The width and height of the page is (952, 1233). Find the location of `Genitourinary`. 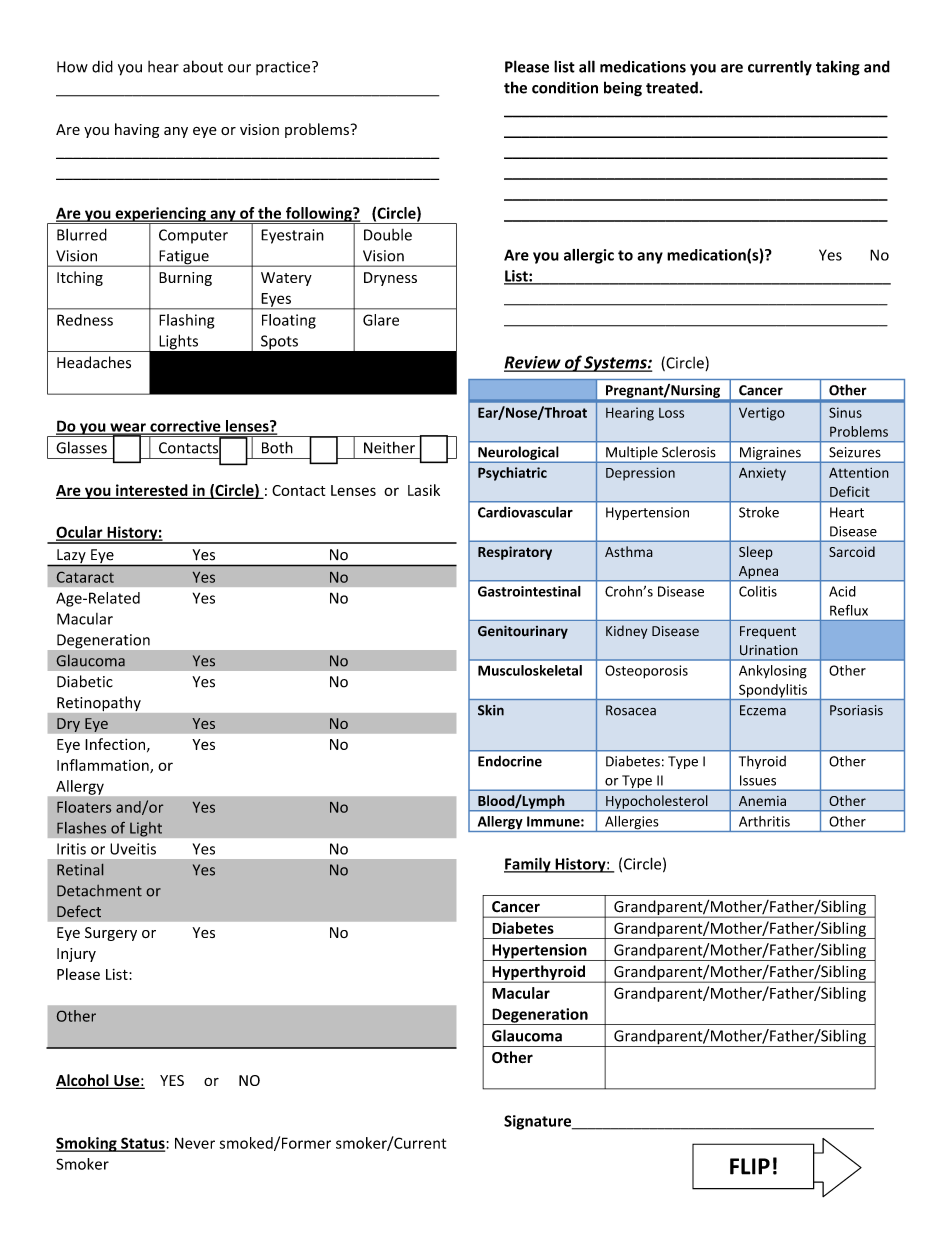

Genitourinary is located at coordinates (523, 632).
